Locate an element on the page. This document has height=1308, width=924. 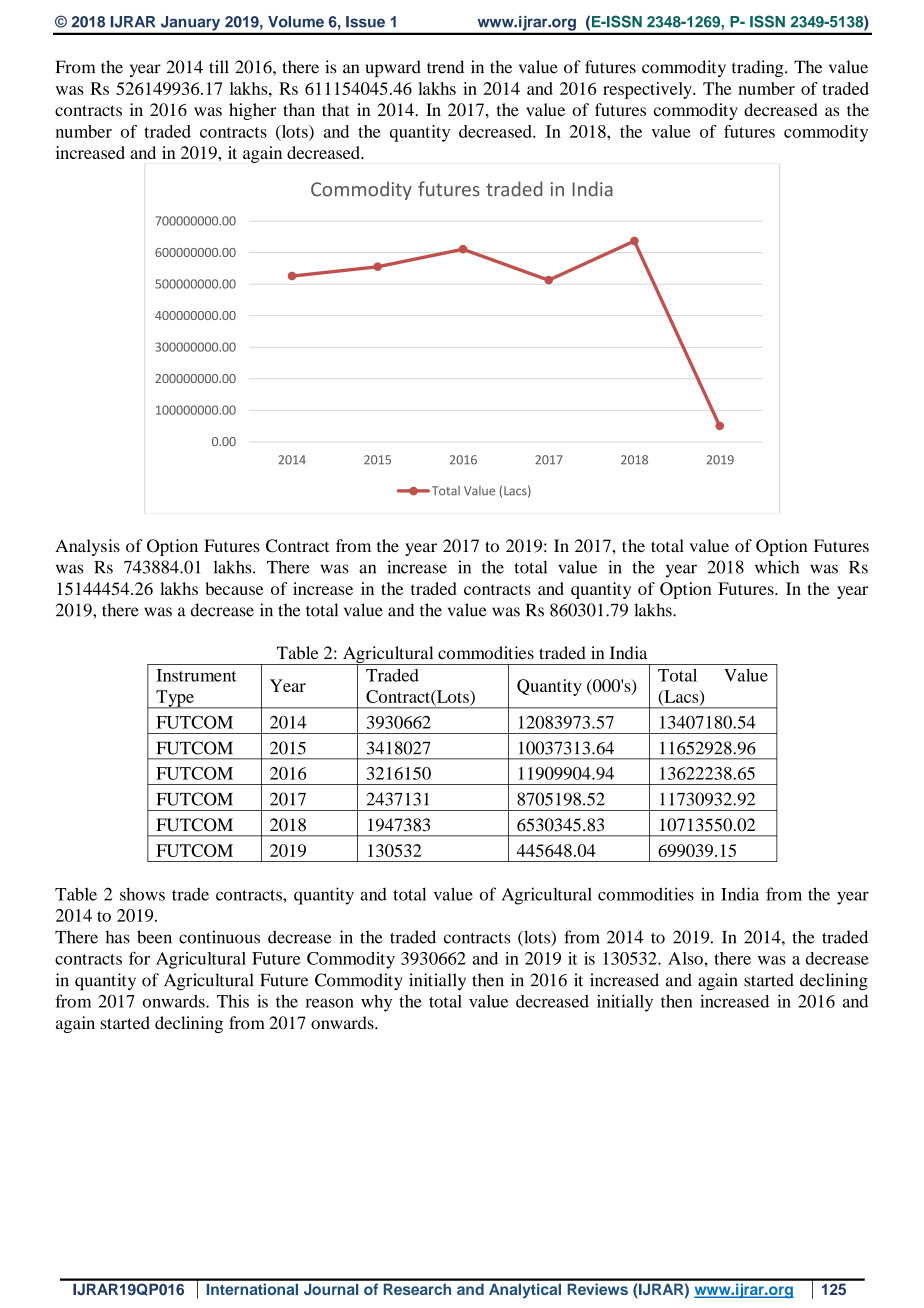
Instrument is located at coordinates (197, 675).
